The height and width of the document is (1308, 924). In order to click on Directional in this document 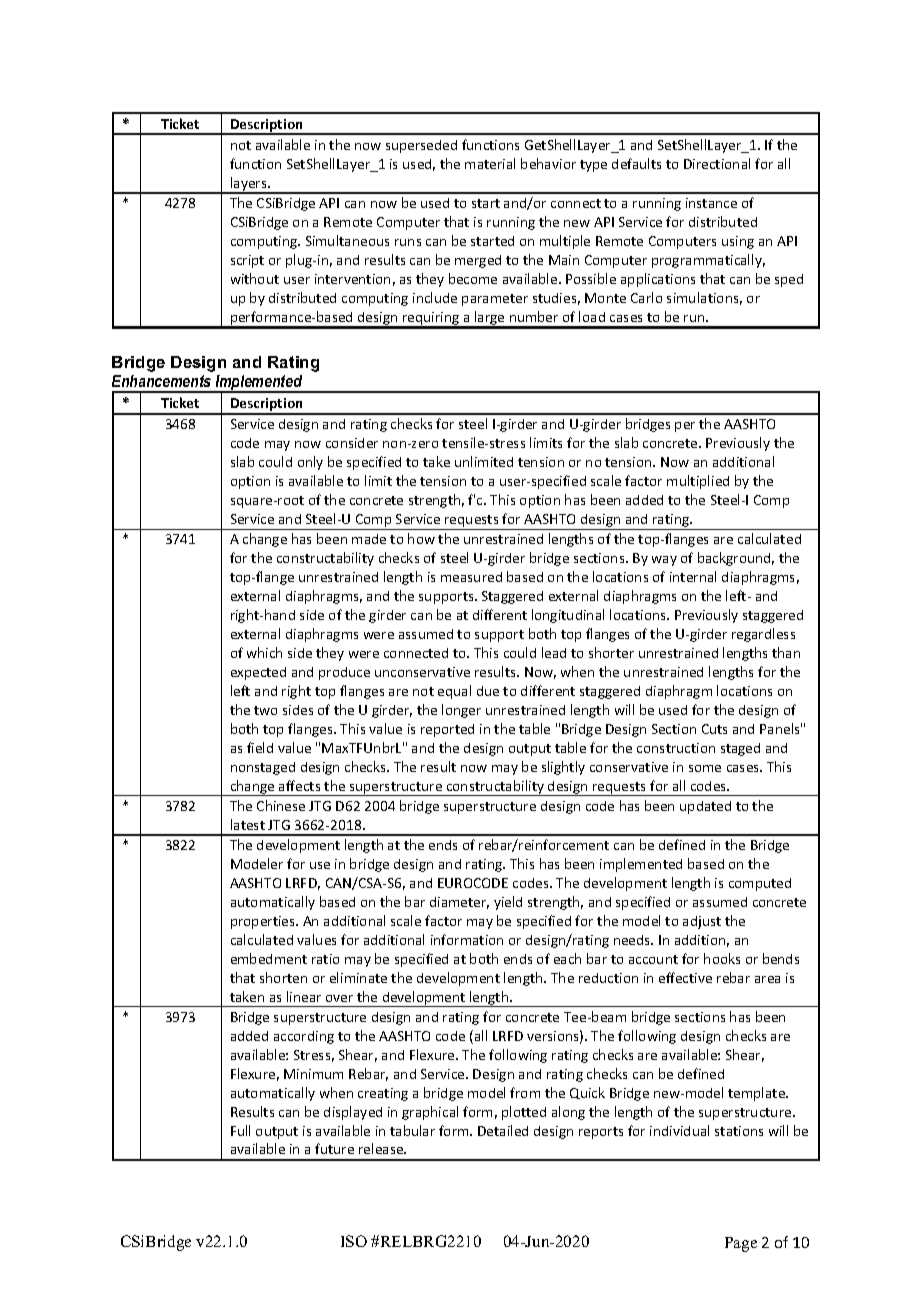, I will do `click(717, 163)`.
